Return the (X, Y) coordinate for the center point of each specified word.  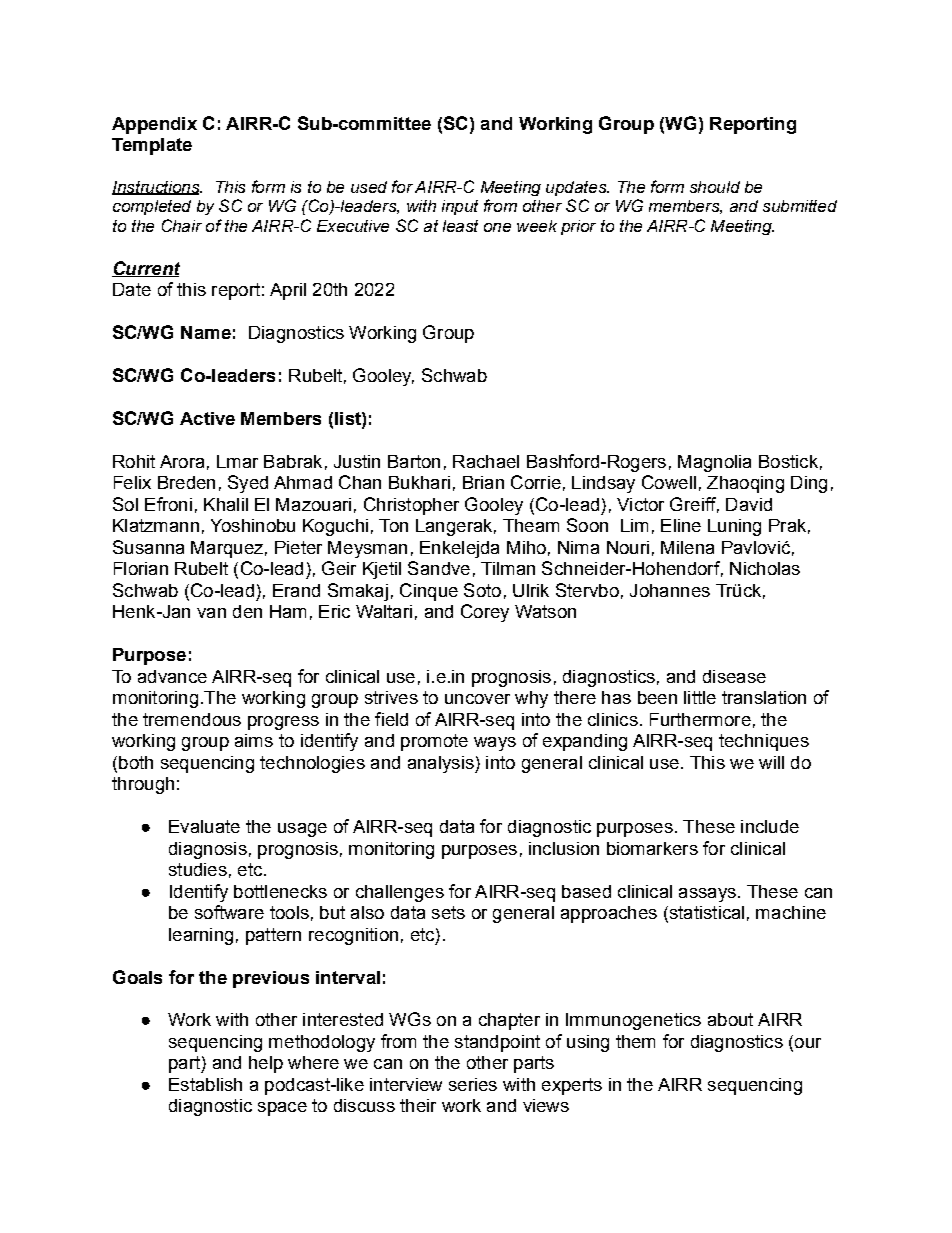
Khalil (226, 504)
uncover (477, 699)
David (749, 504)
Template (152, 146)
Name (206, 332)
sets (448, 912)
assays (707, 895)
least (460, 226)
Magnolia (714, 463)
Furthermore (700, 719)
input (460, 207)
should (715, 187)
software (229, 912)
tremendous (192, 719)
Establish (205, 1084)
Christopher (411, 506)
